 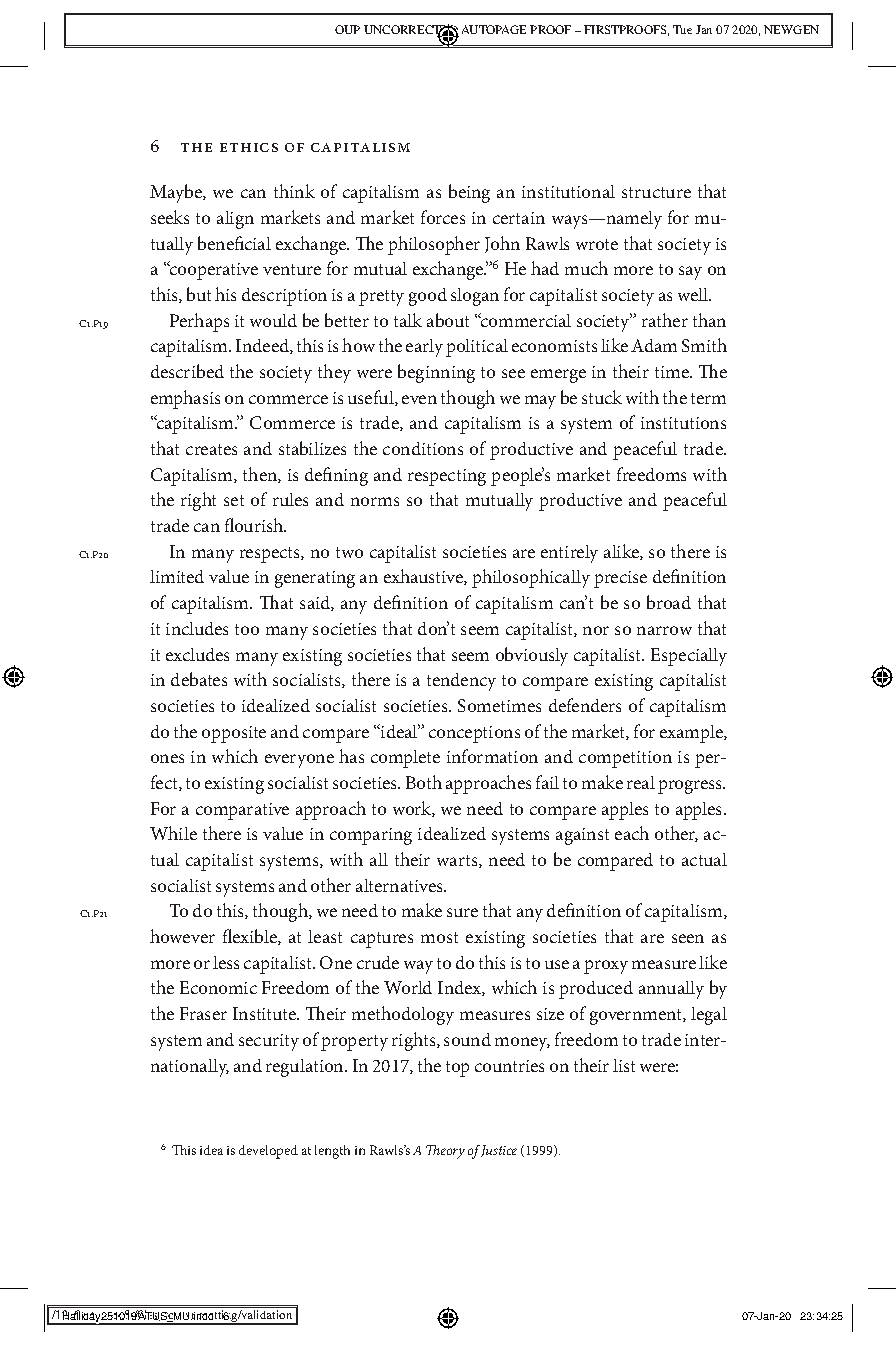 What do you see at coordinates (411, 30) in the screenshot?
I see `UNCORRECTED` at bounding box center [411, 30].
